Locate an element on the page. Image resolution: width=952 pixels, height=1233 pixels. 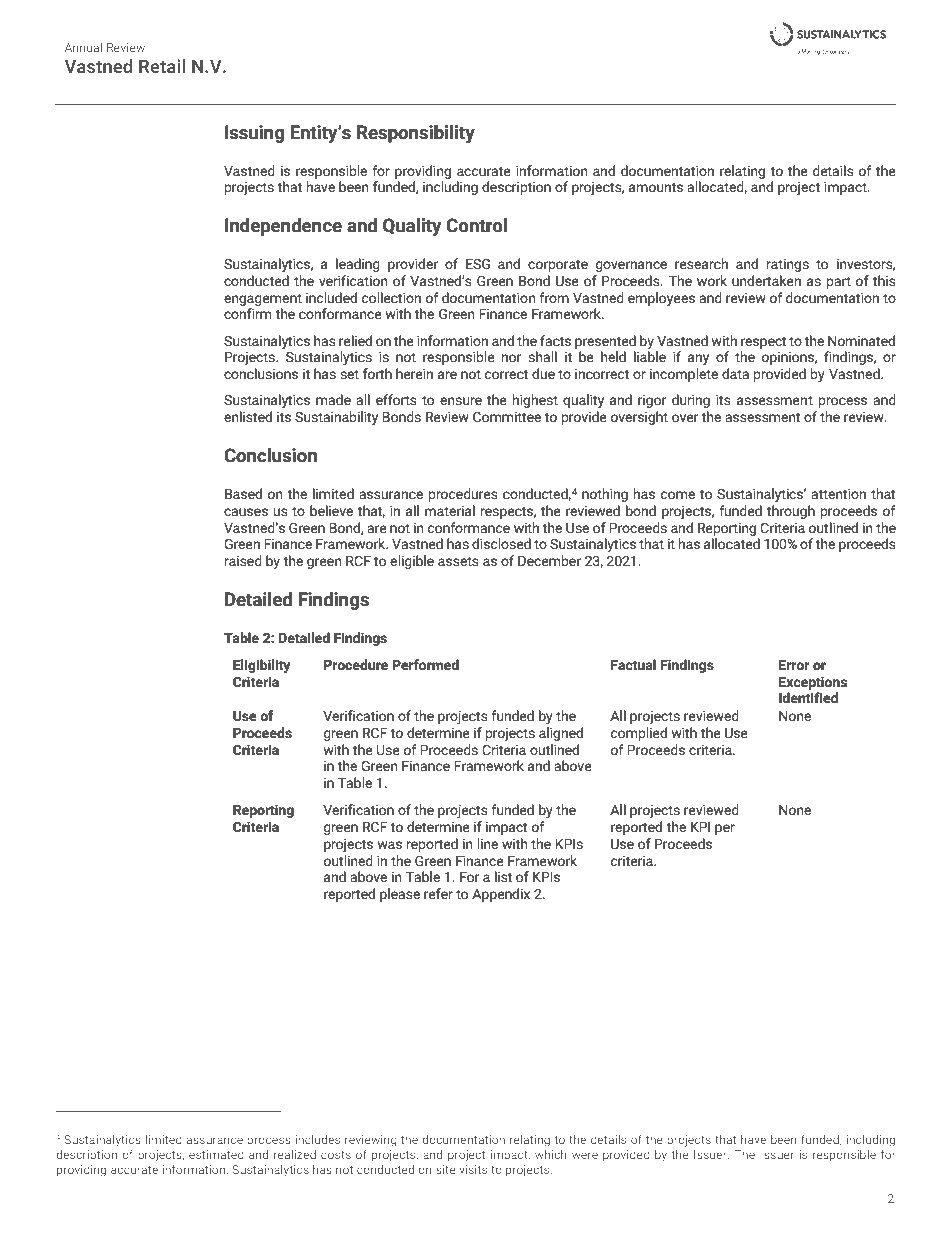
amounts is located at coordinates (656, 188).
